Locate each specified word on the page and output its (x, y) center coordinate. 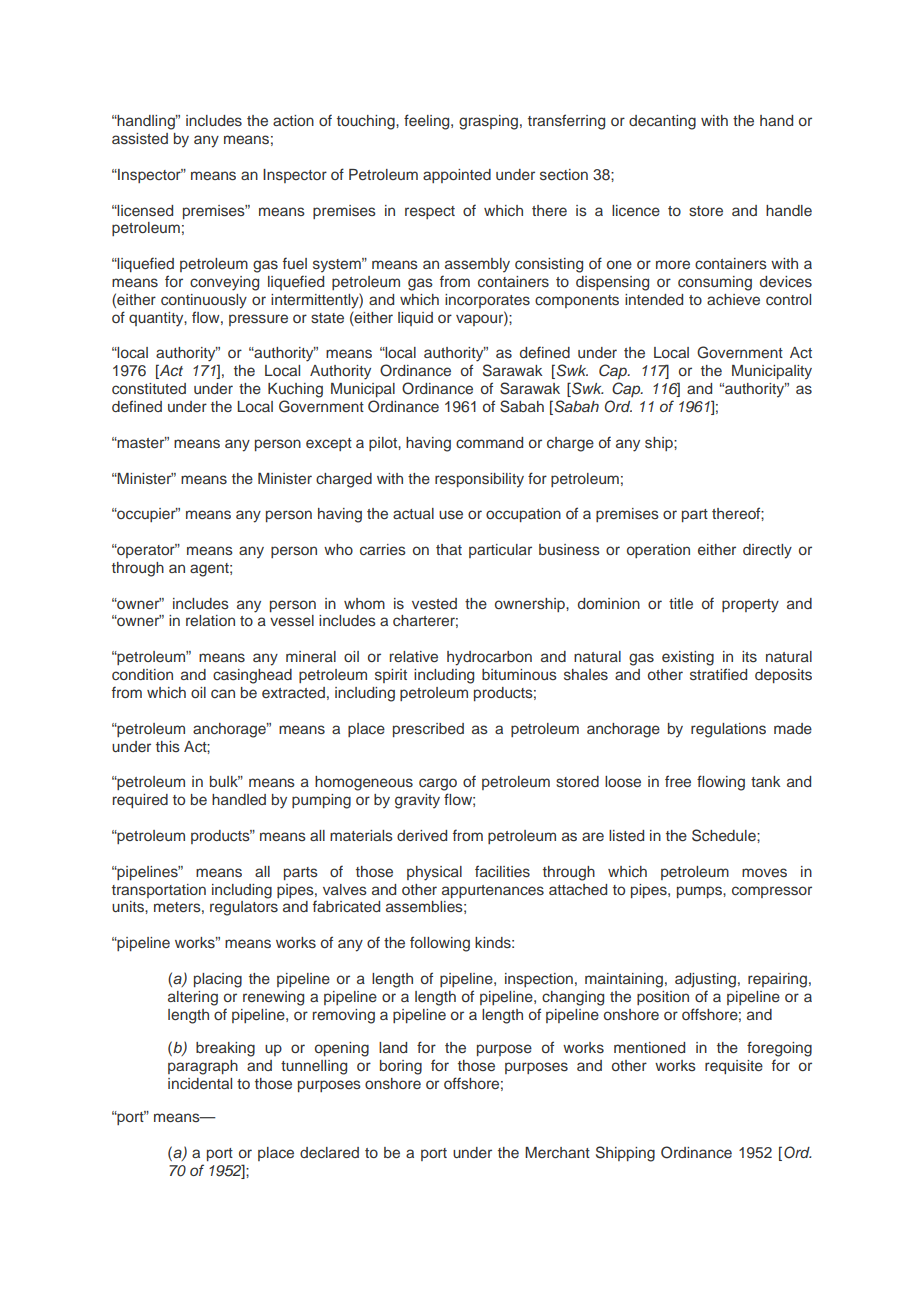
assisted (140, 138)
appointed (457, 176)
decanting (662, 122)
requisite (734, 1067)
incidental (200, 1083)
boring (401, 1067)
